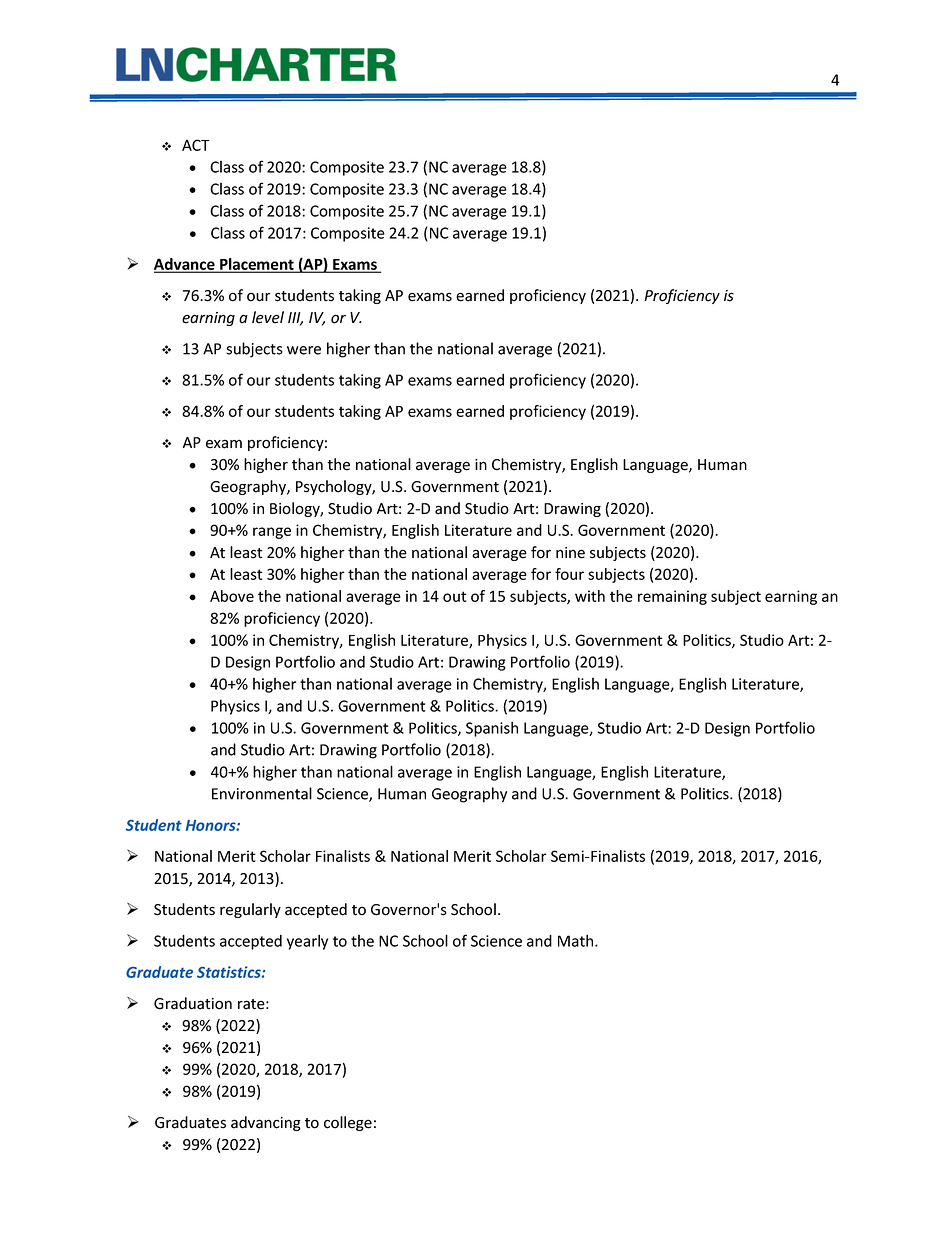  I want to click on range, so click(272, 533).
